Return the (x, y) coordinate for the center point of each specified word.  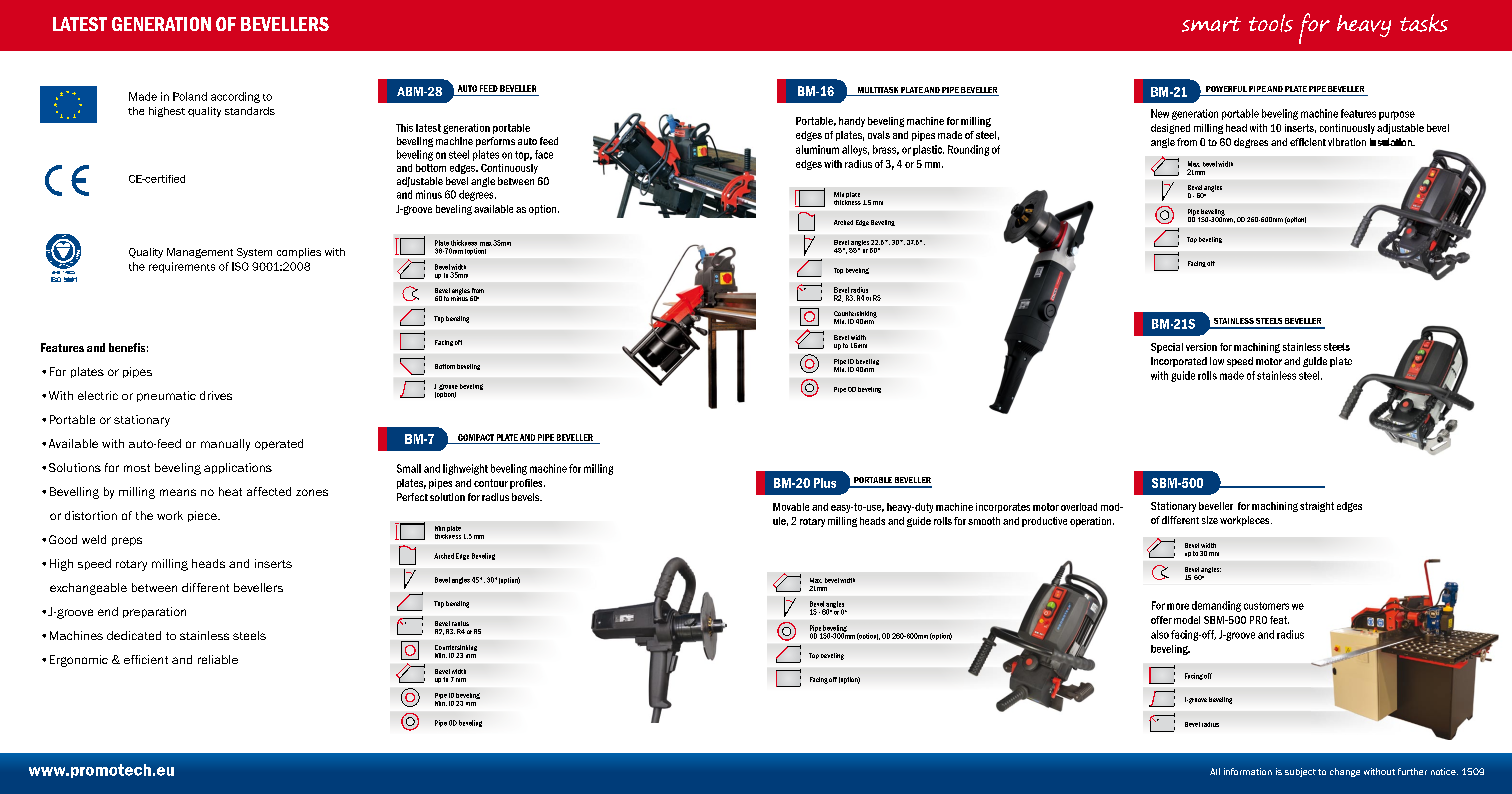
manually (225, 445)
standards (250, 111)
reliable (218, 659)
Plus (825, 483)
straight (1317, 507)
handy (852, 122)
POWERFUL (1226, 89)
